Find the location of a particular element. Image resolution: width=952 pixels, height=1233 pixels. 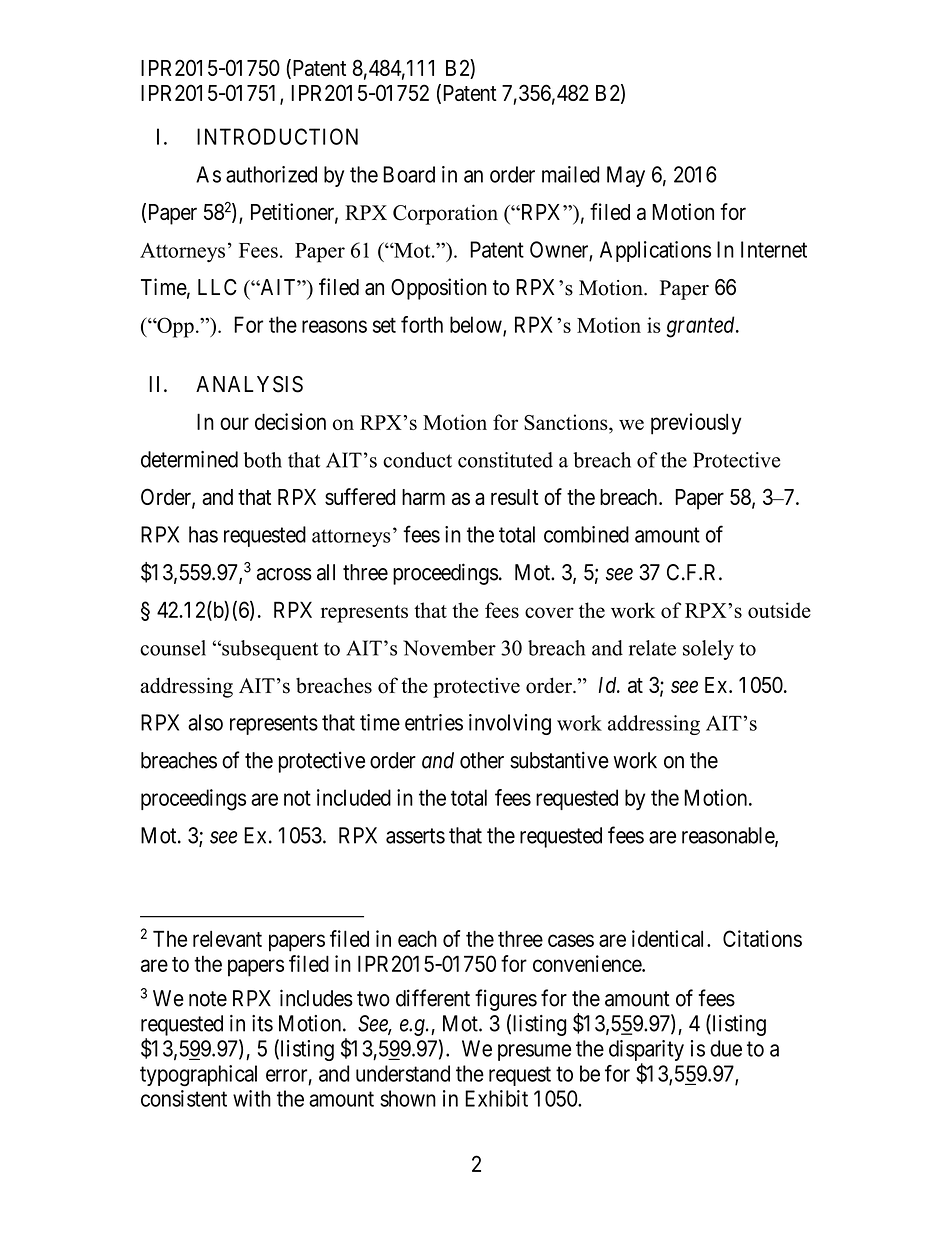

May is located at coordinates (626, 176).
